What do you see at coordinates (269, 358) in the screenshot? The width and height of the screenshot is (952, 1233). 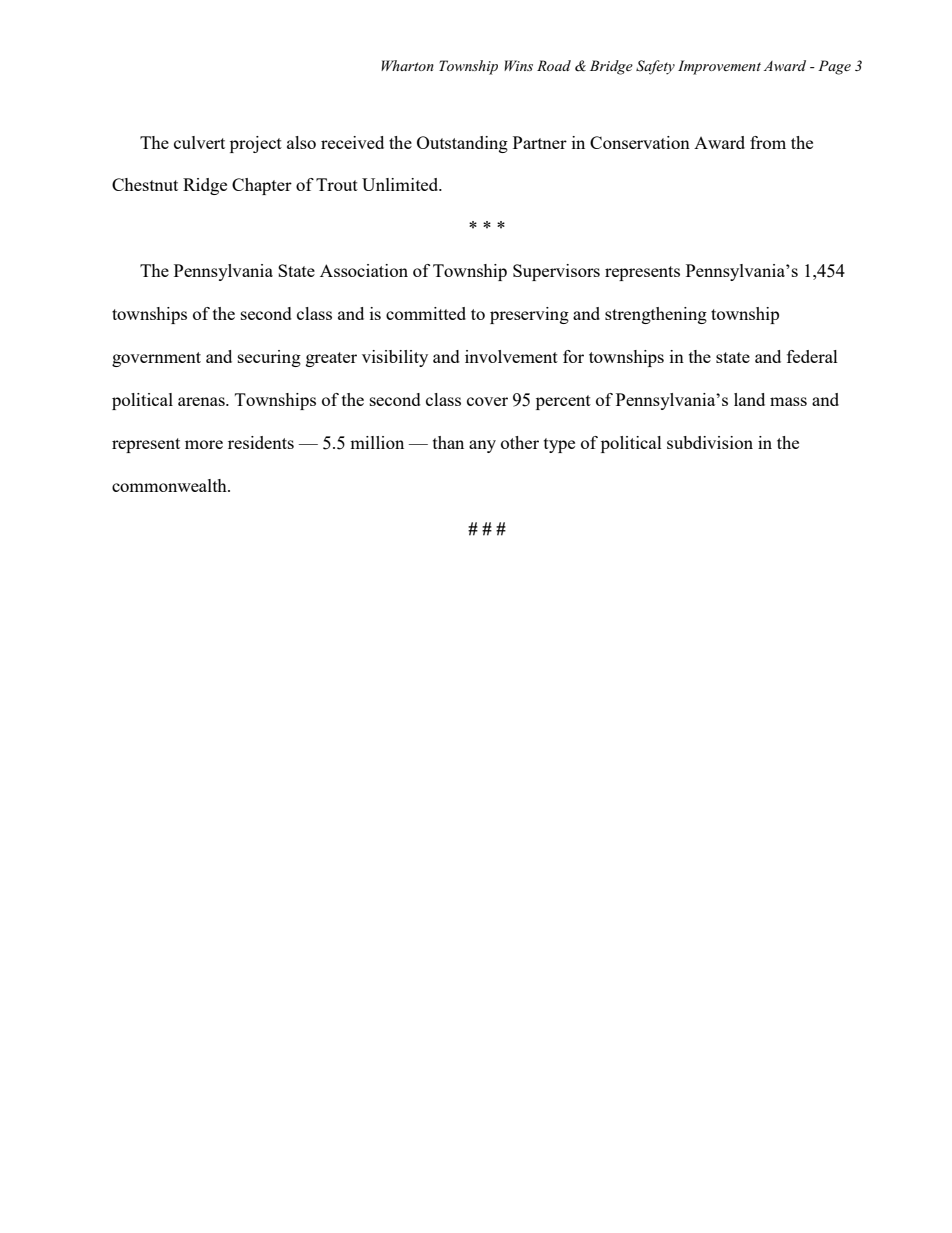 I see `securing` at bounding box center [269, 358].
